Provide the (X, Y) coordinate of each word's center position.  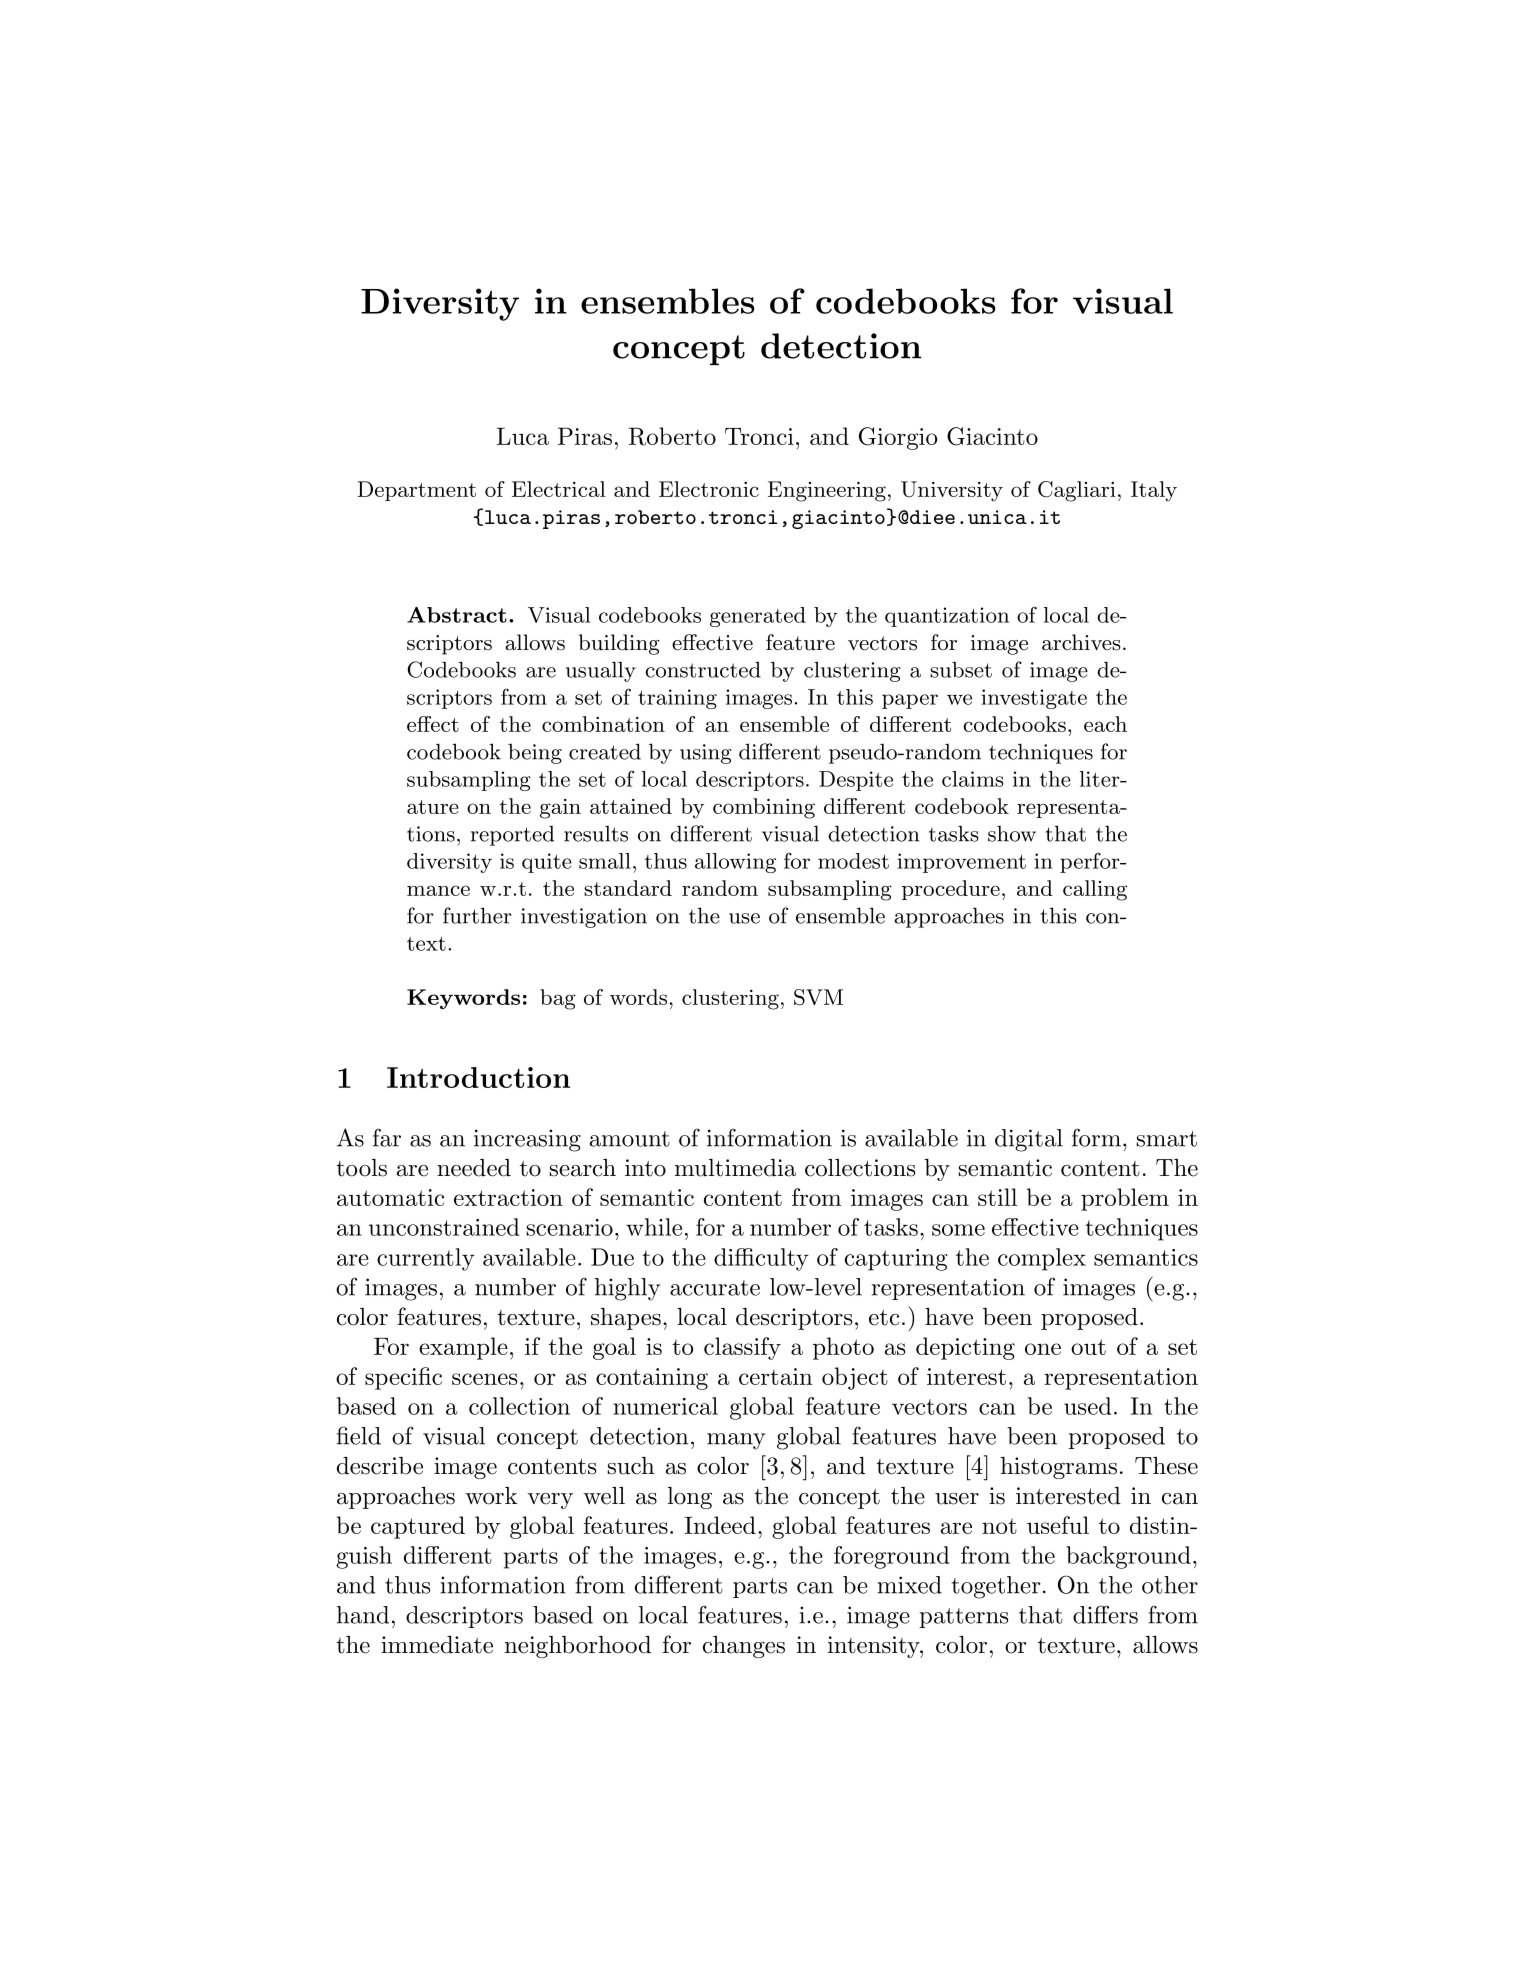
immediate (437, 1644)
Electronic (709, 489)
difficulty (761, 1259)
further (477, 915)
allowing (735, 863)
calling (1095, 890)
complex (1042, 1259)
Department (416, 491)
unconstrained (444, 1227)
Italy (1154, 491)
